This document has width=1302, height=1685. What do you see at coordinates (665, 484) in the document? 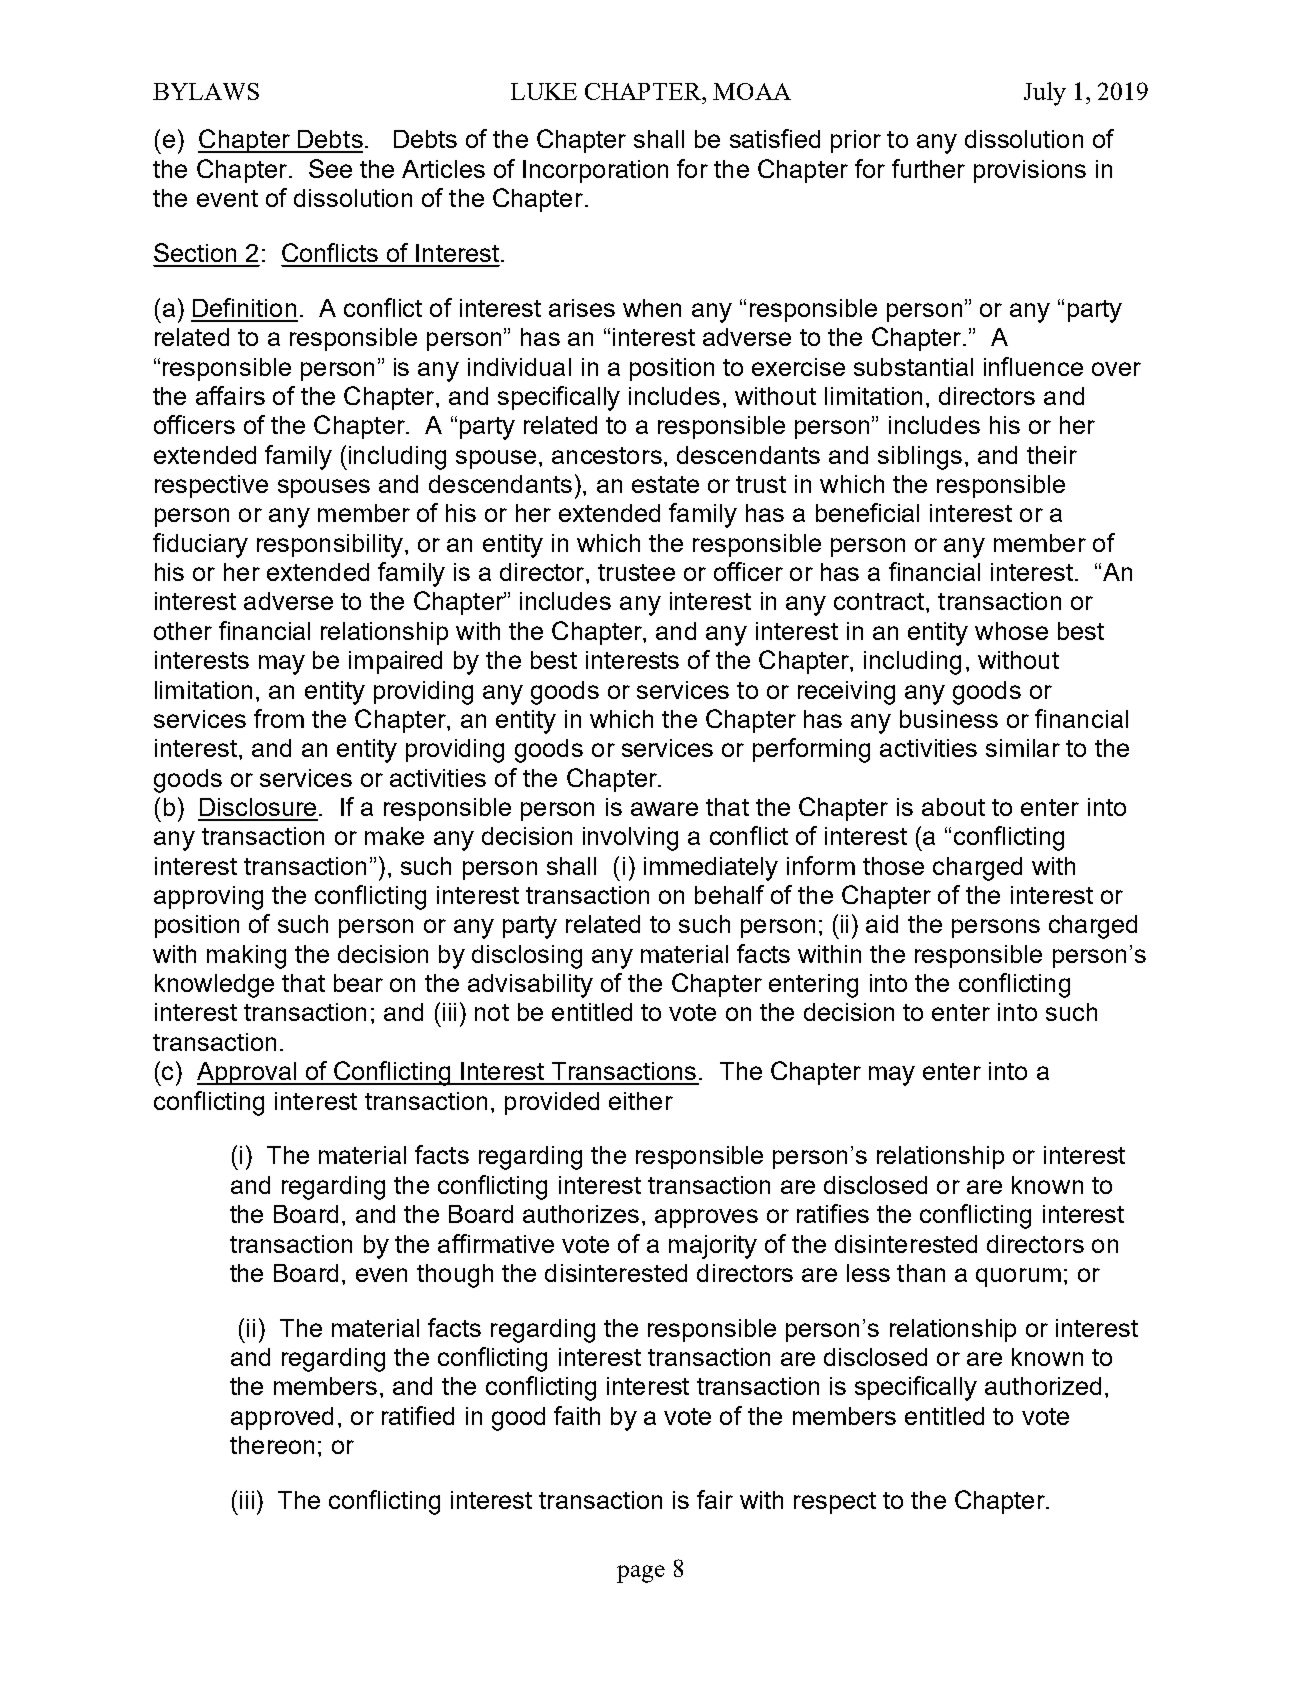
I see `estate` at bounding box center [665, 484].
